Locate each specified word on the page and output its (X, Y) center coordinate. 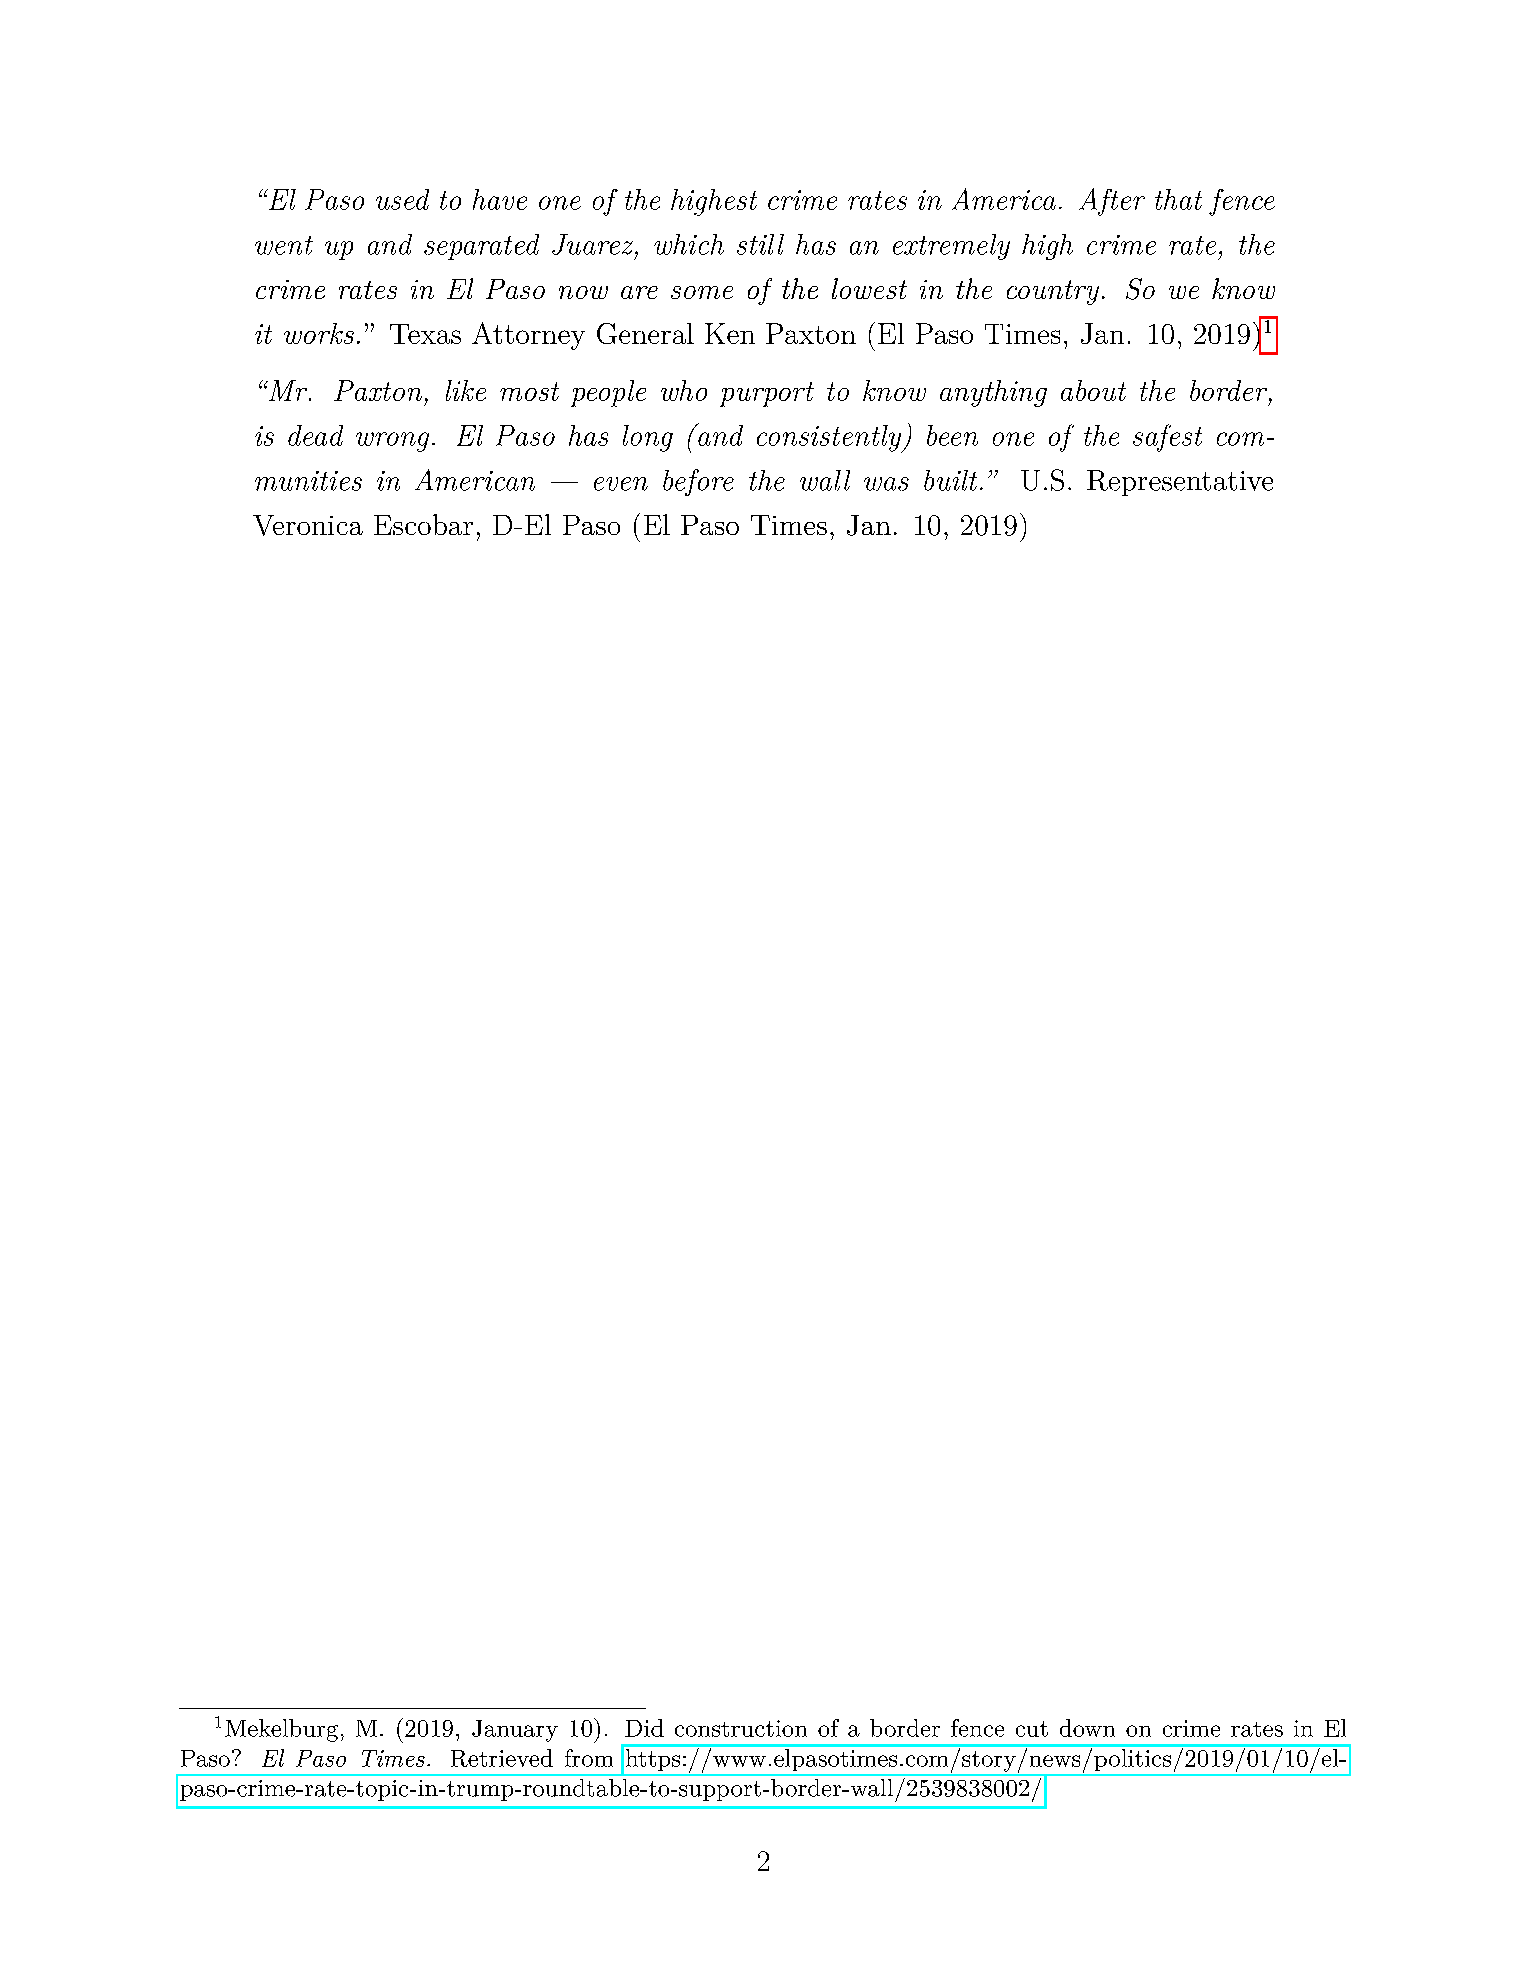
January (515, 1731)
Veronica (308, 525)
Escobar (423, 524)
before (698, 482)
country (1053, 292)
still (760, 244)
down (1087, 1728)
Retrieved (502, 1758)
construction (741, 1728)
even (621, 484)
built (950, 480)
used (402, 199)
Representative (1180, 483)
